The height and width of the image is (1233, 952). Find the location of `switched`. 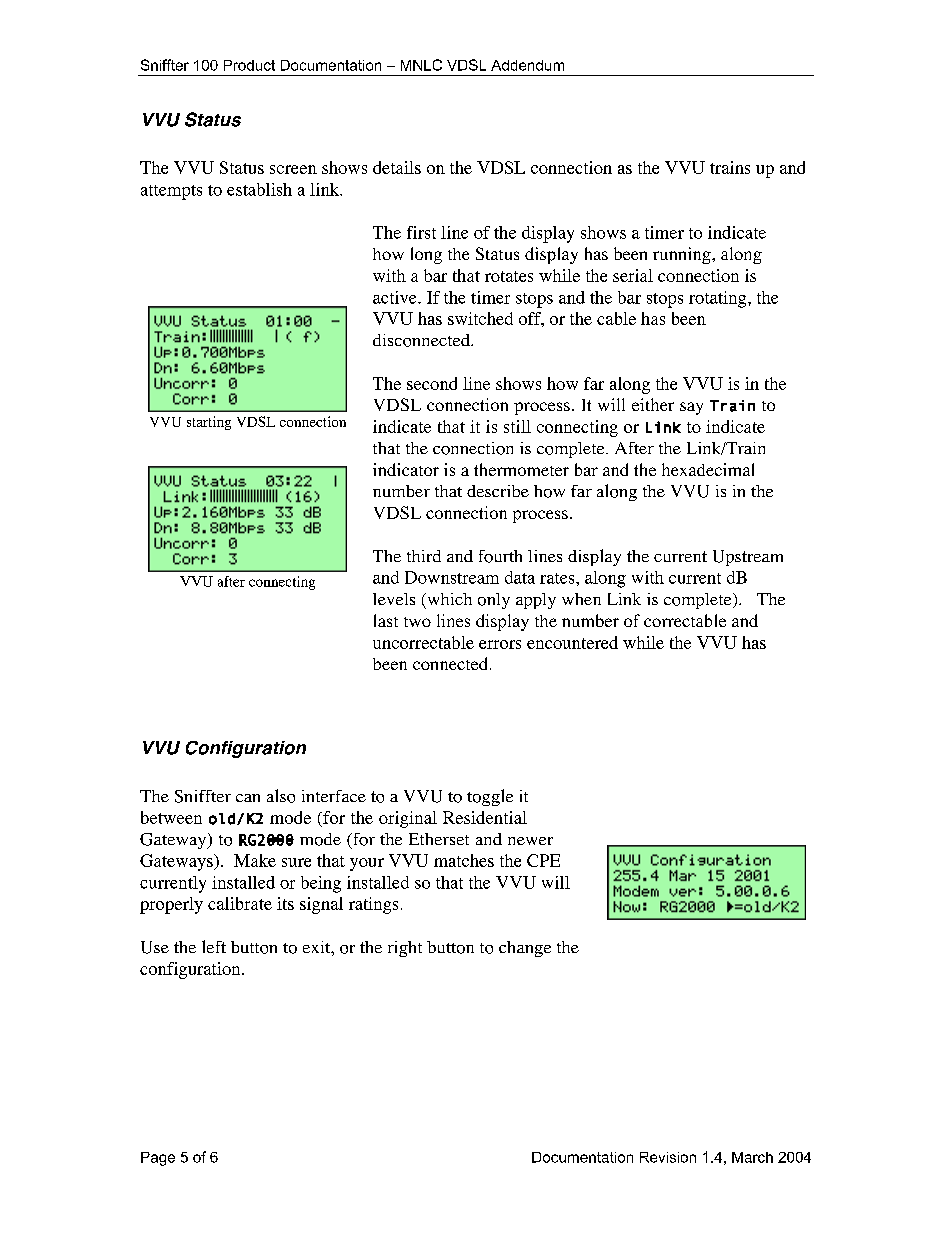

switched is located at coordinates (480, 318).
